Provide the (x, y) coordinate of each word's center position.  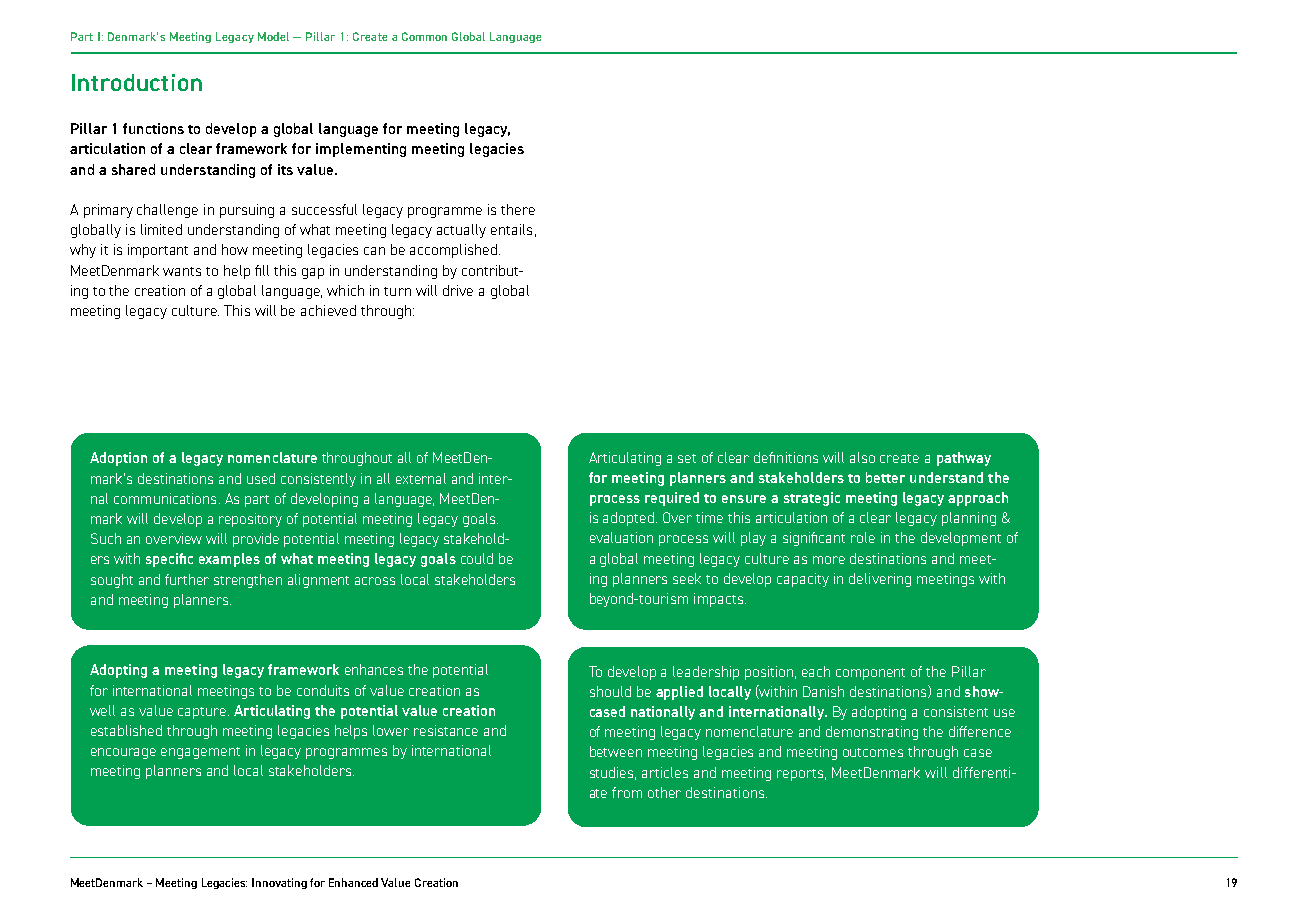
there (518, 209)
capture (203, 713)
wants (182, 271)
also (862, 457)
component (870, 674)
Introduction (137, 82)
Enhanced (353, 882)
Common (424, 36)
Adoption (118, 459)
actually (461, 231)
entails (511, 229)
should (610, 691)
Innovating (279, 883)
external (421, 478)
